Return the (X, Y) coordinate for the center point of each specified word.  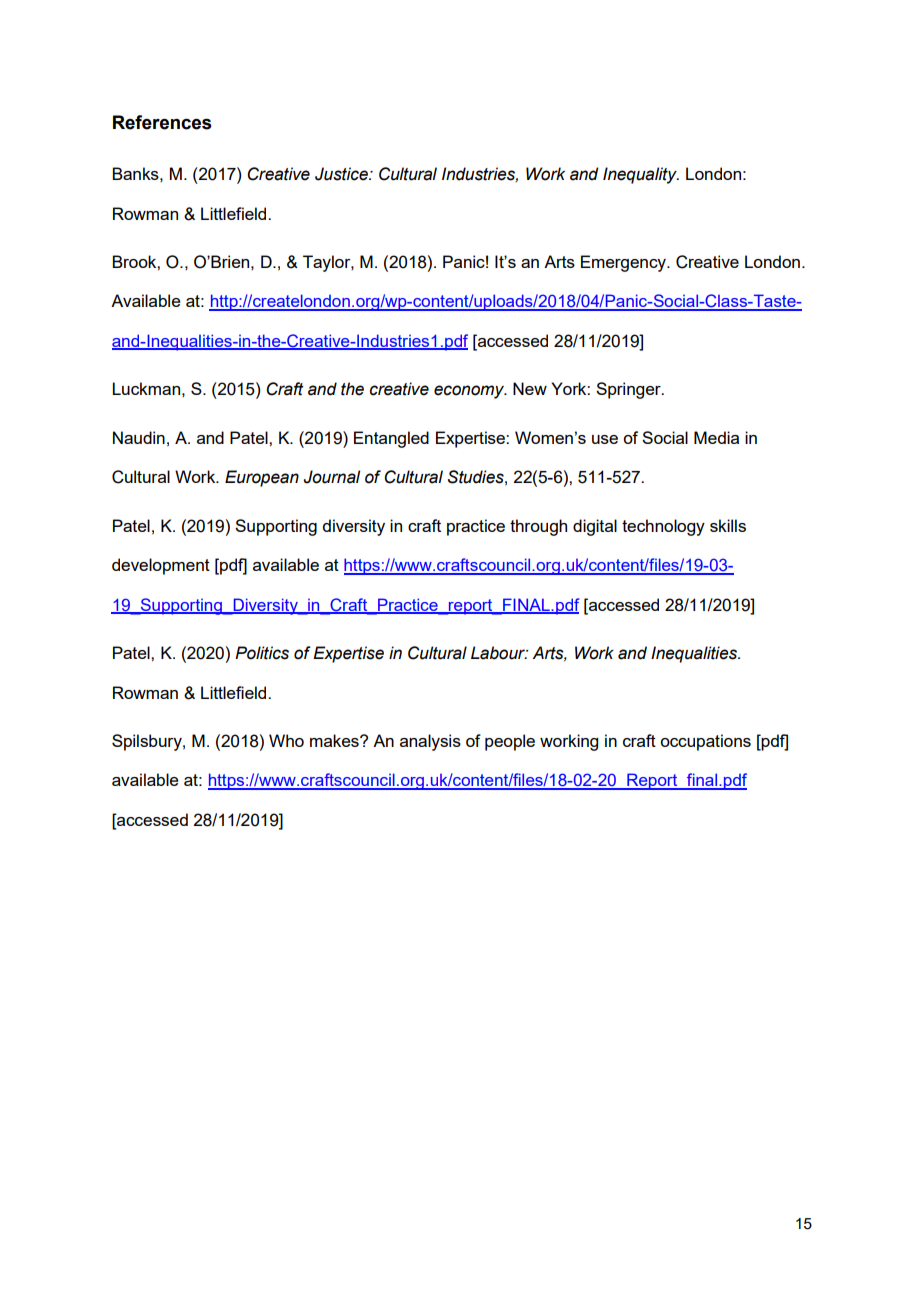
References (162, 122)
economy (470, 392)
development (161, 566)
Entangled (391, 439)
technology (663, 527)
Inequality (641, 175)
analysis (430, 742)
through (538, 527)
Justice (342, 174)
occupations (705, 742)
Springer (629, 390)
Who (286, 740)
